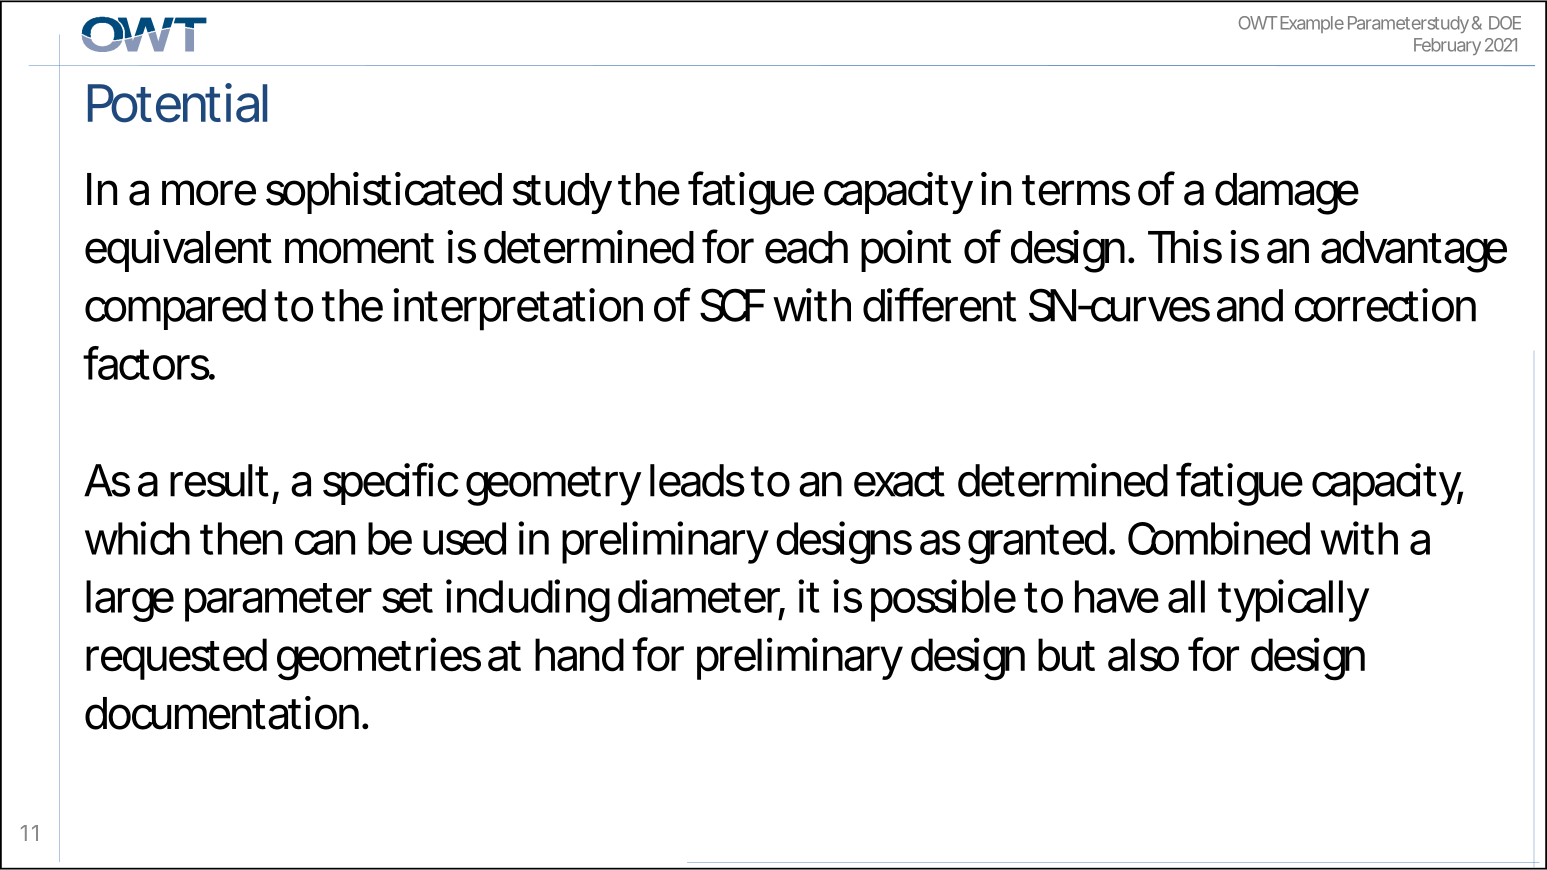  Describe the element at coordinates (1066, 655) in the screenshot. I see `but` at that location.
